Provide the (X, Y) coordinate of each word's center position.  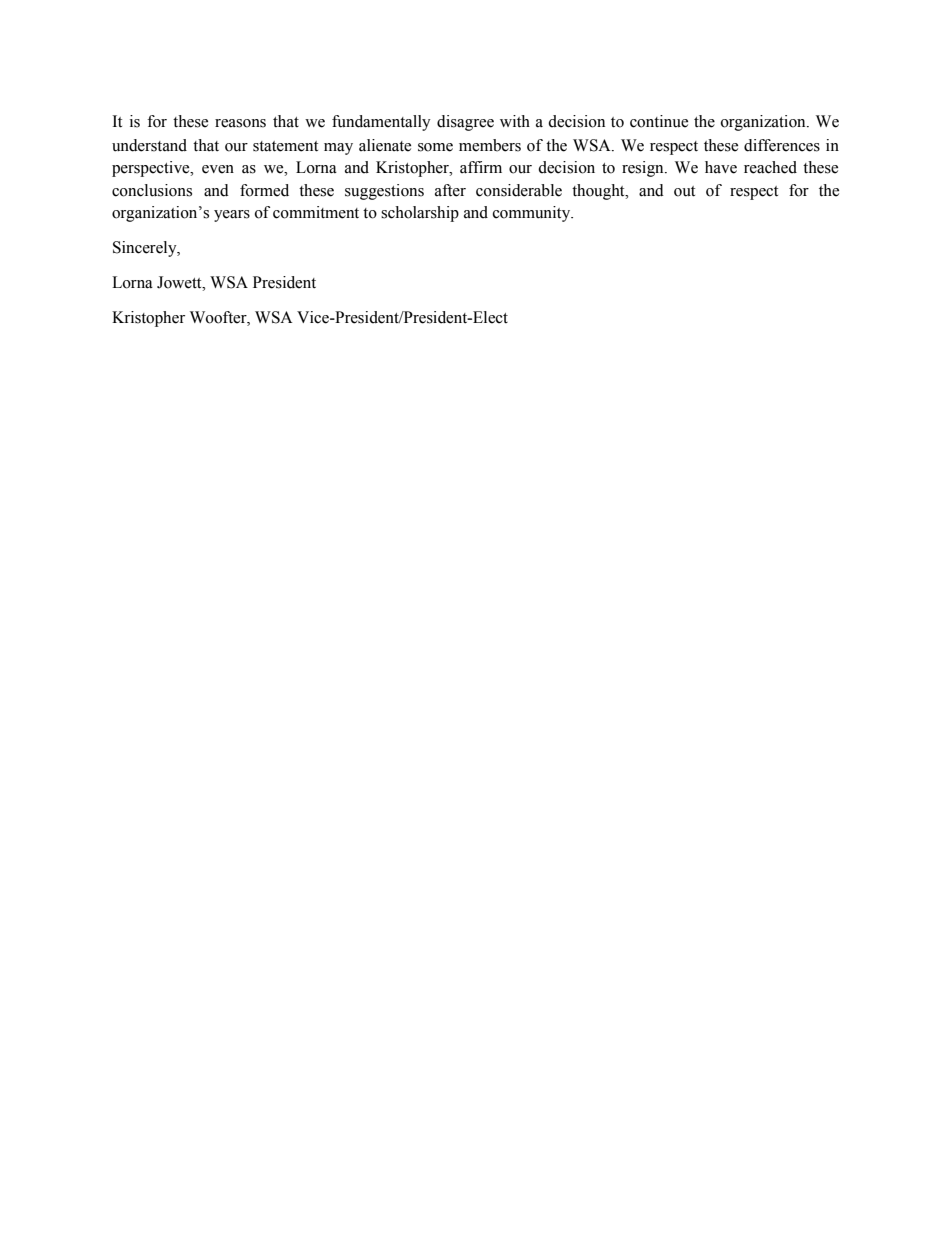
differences (782, 145)
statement (285, 146)
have (721, 167)
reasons (240, 123)
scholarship (420, 214)
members (490, 145)
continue (659, 121)
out (684, 191)
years (232, 216)
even (218, 169)
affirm (481, 167)
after (450, 190)
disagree (465, 123)
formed (264, 190)
